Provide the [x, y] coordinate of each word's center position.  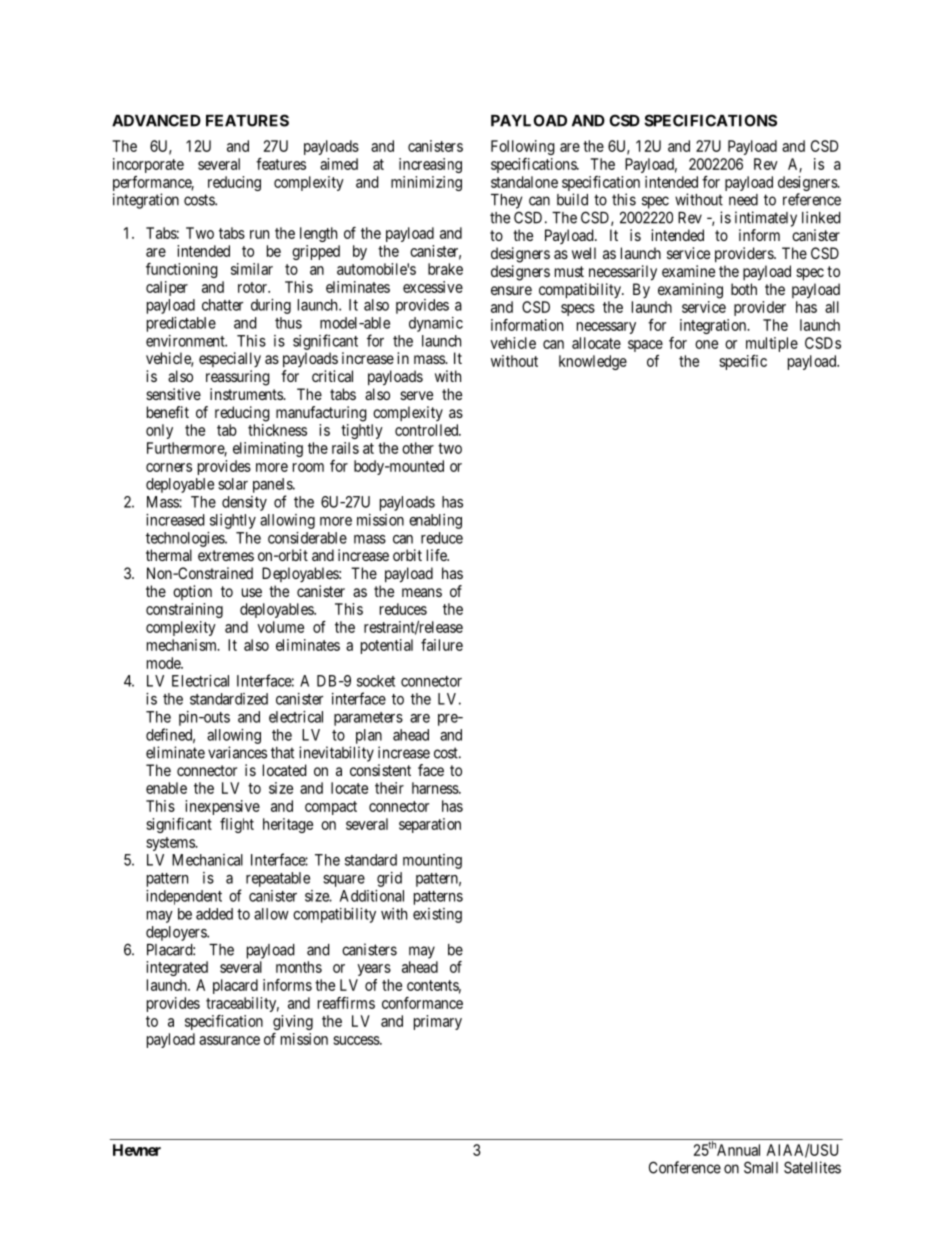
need [743, 200]
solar [233, 484]
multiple [772, 344]
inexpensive [222, 807]
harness [436, 788]
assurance [229, 1040]
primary [438, 1022]
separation [430, 825]
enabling [435, 521]
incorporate [148, 165]
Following [523, 147]
